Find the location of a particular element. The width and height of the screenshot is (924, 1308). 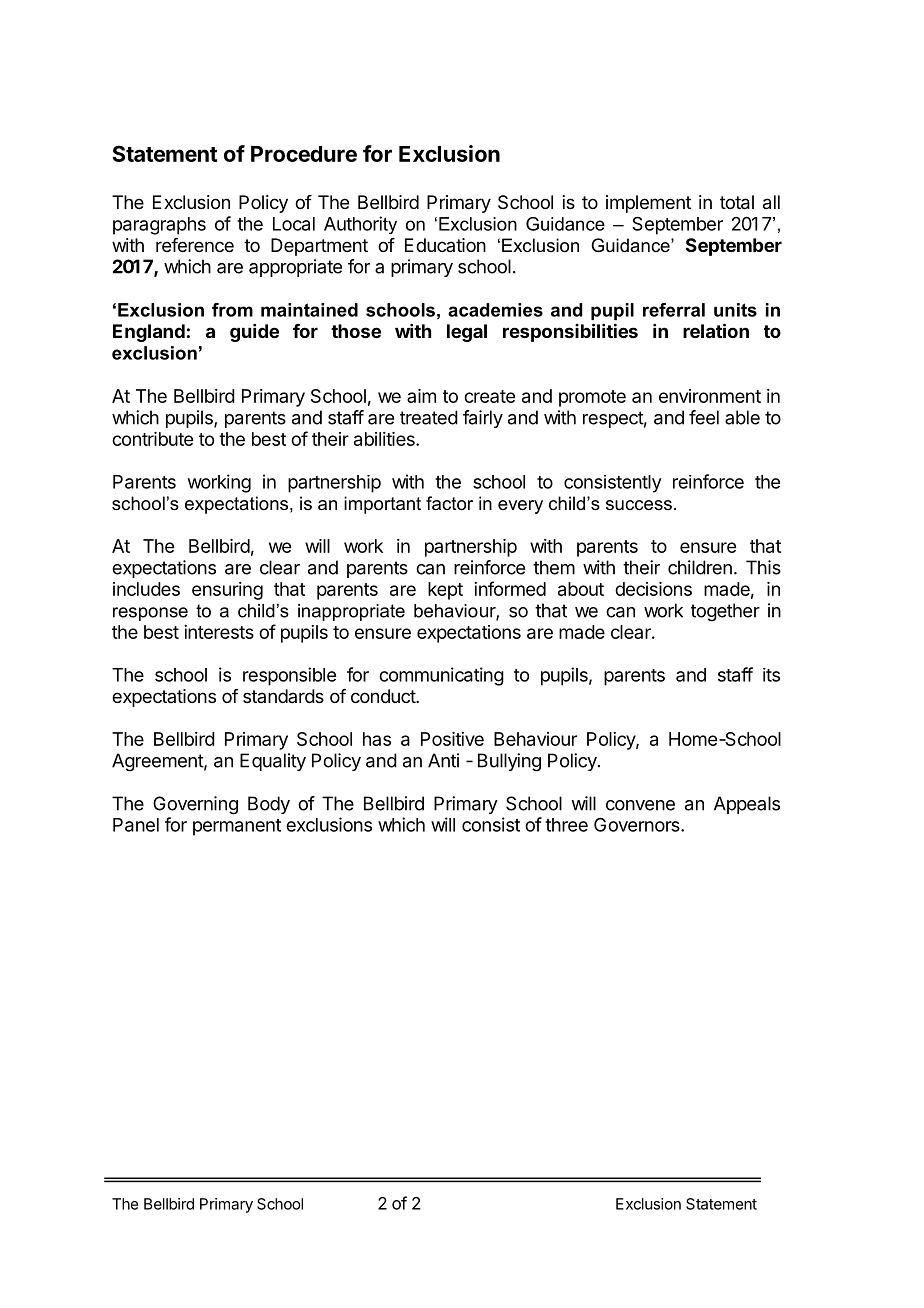

Procedure is located at coordinates (304, 154).
